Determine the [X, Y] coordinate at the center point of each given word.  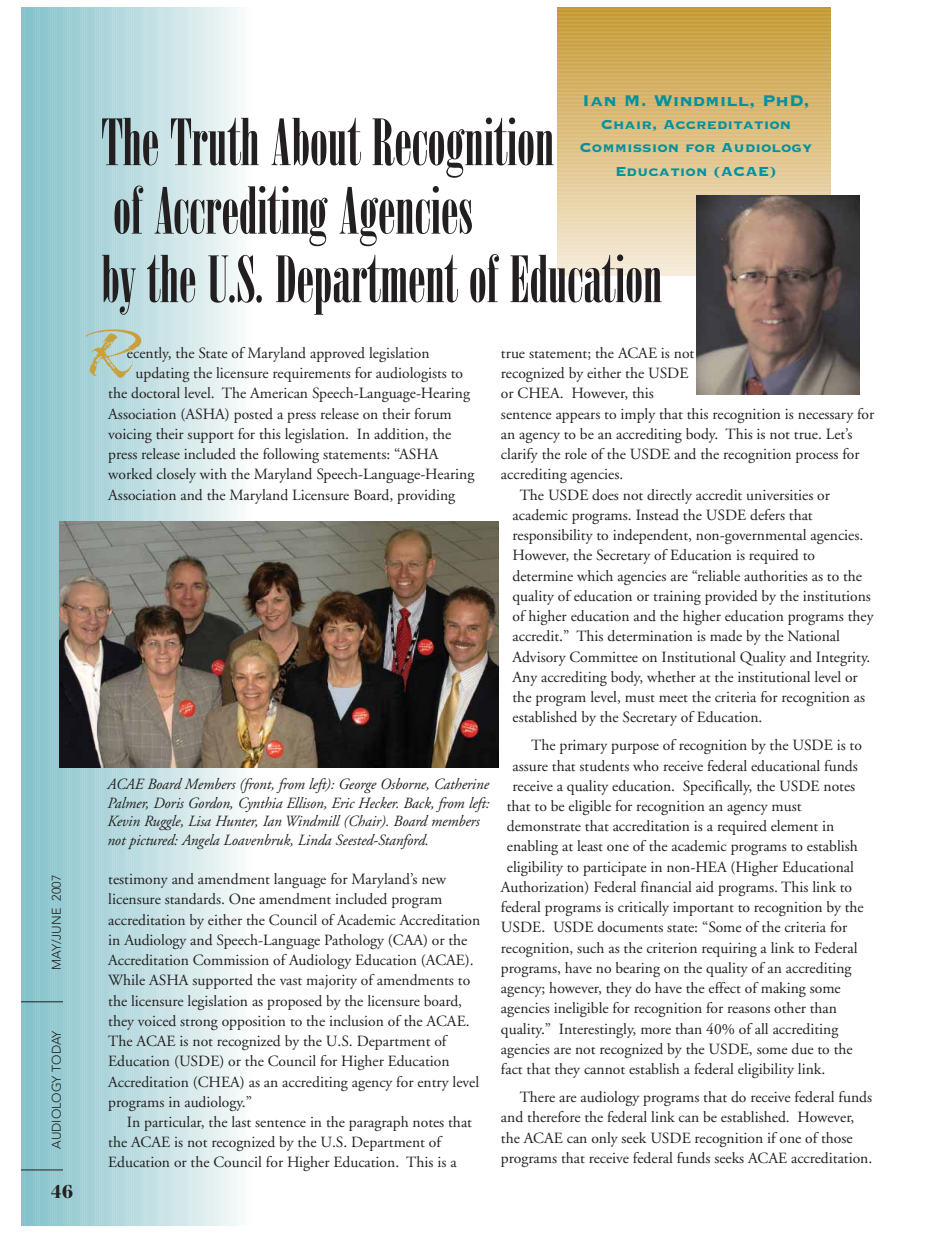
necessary [825, 417]
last [241, 1121]
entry [433, 1085]
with [213, 473]
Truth [215, 142]
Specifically [717, 787]
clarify [519, 455]
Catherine [462, 784]
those [837, 1137]
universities [780, 495]
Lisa [199, 820]
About [316, 142]
